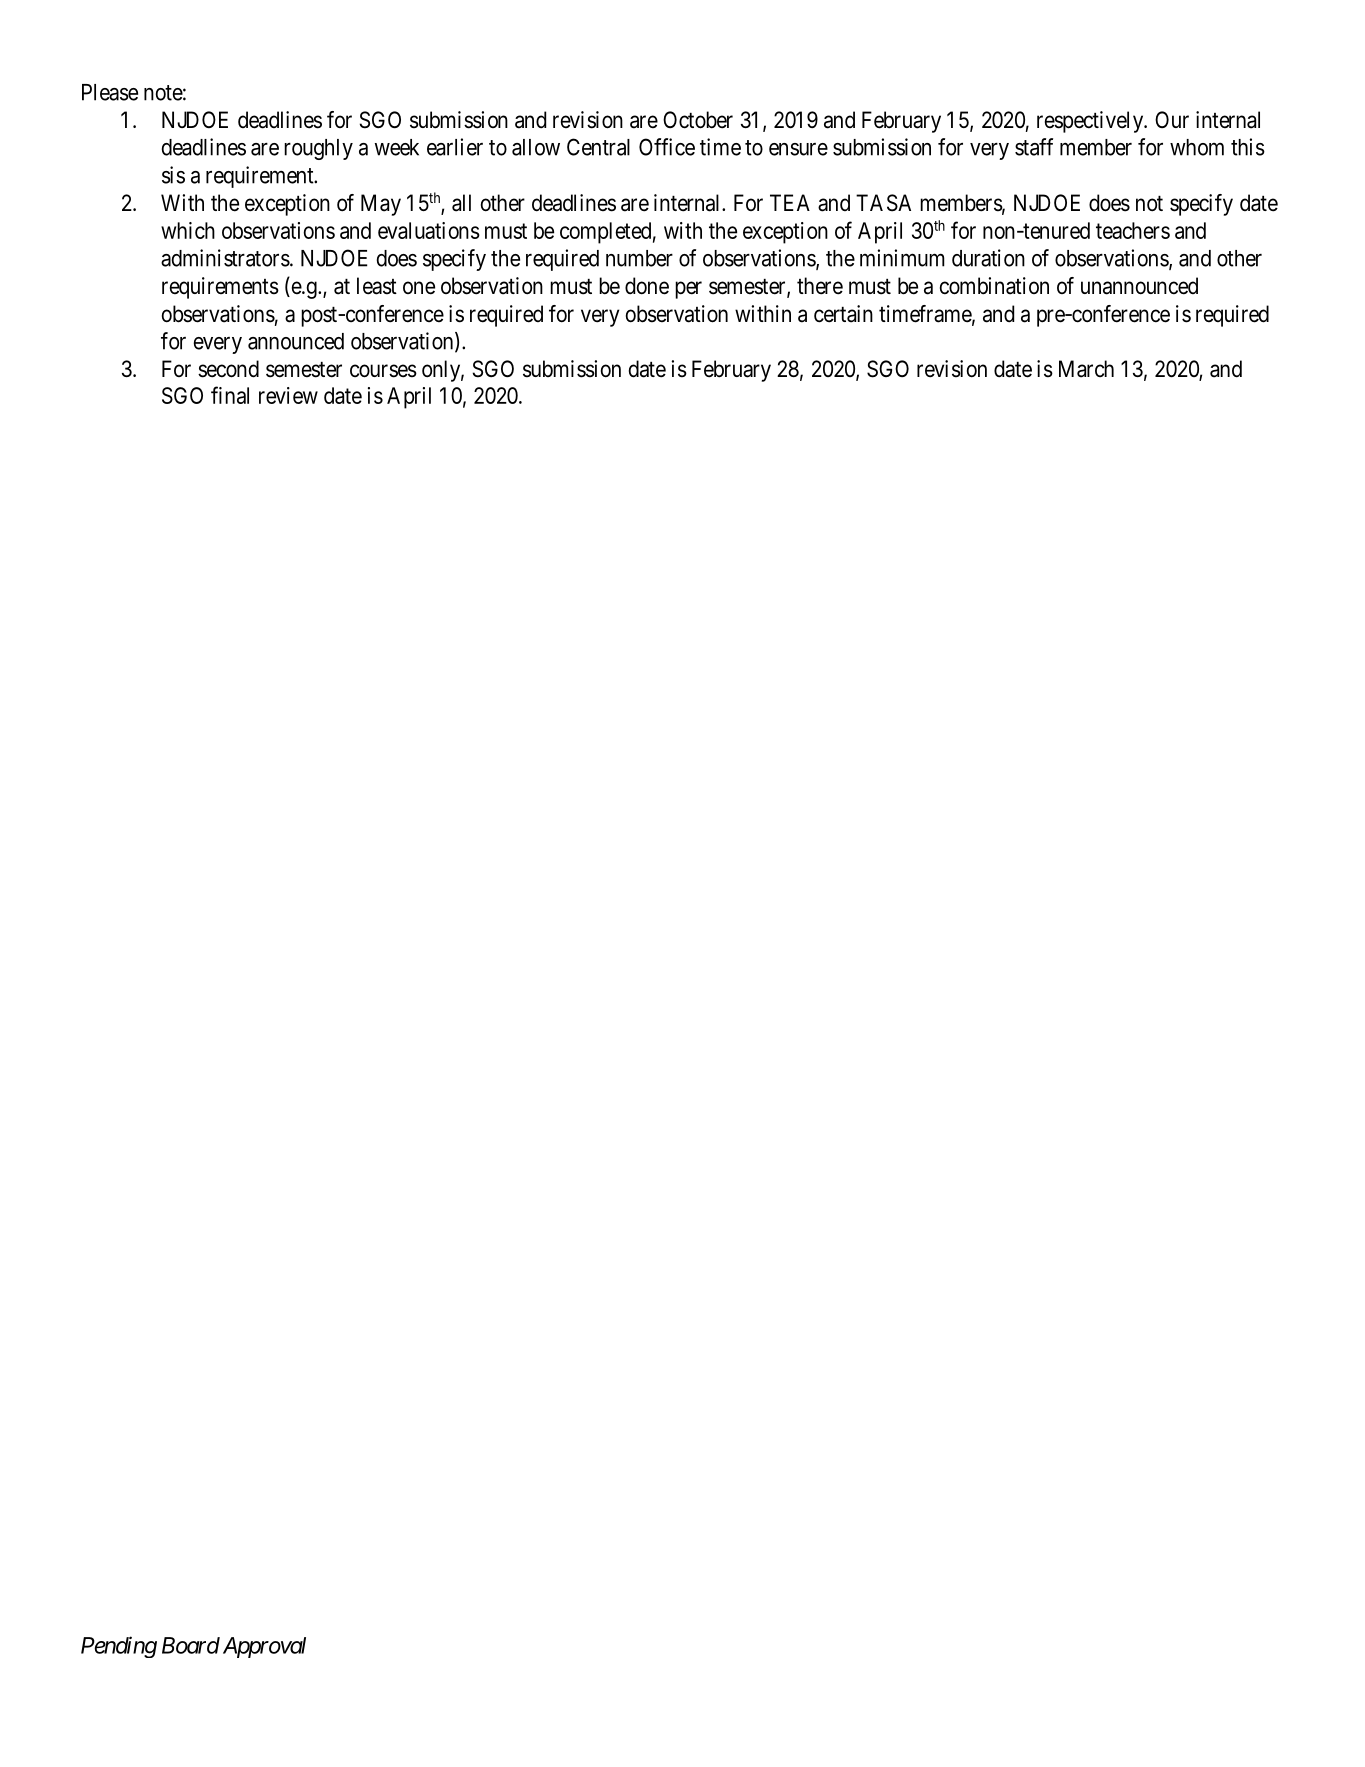 This screenshot has height=1767, width=1365. Describe the element at coordinates (318, 149) in the screenshot. I see `roughly` at that location.
